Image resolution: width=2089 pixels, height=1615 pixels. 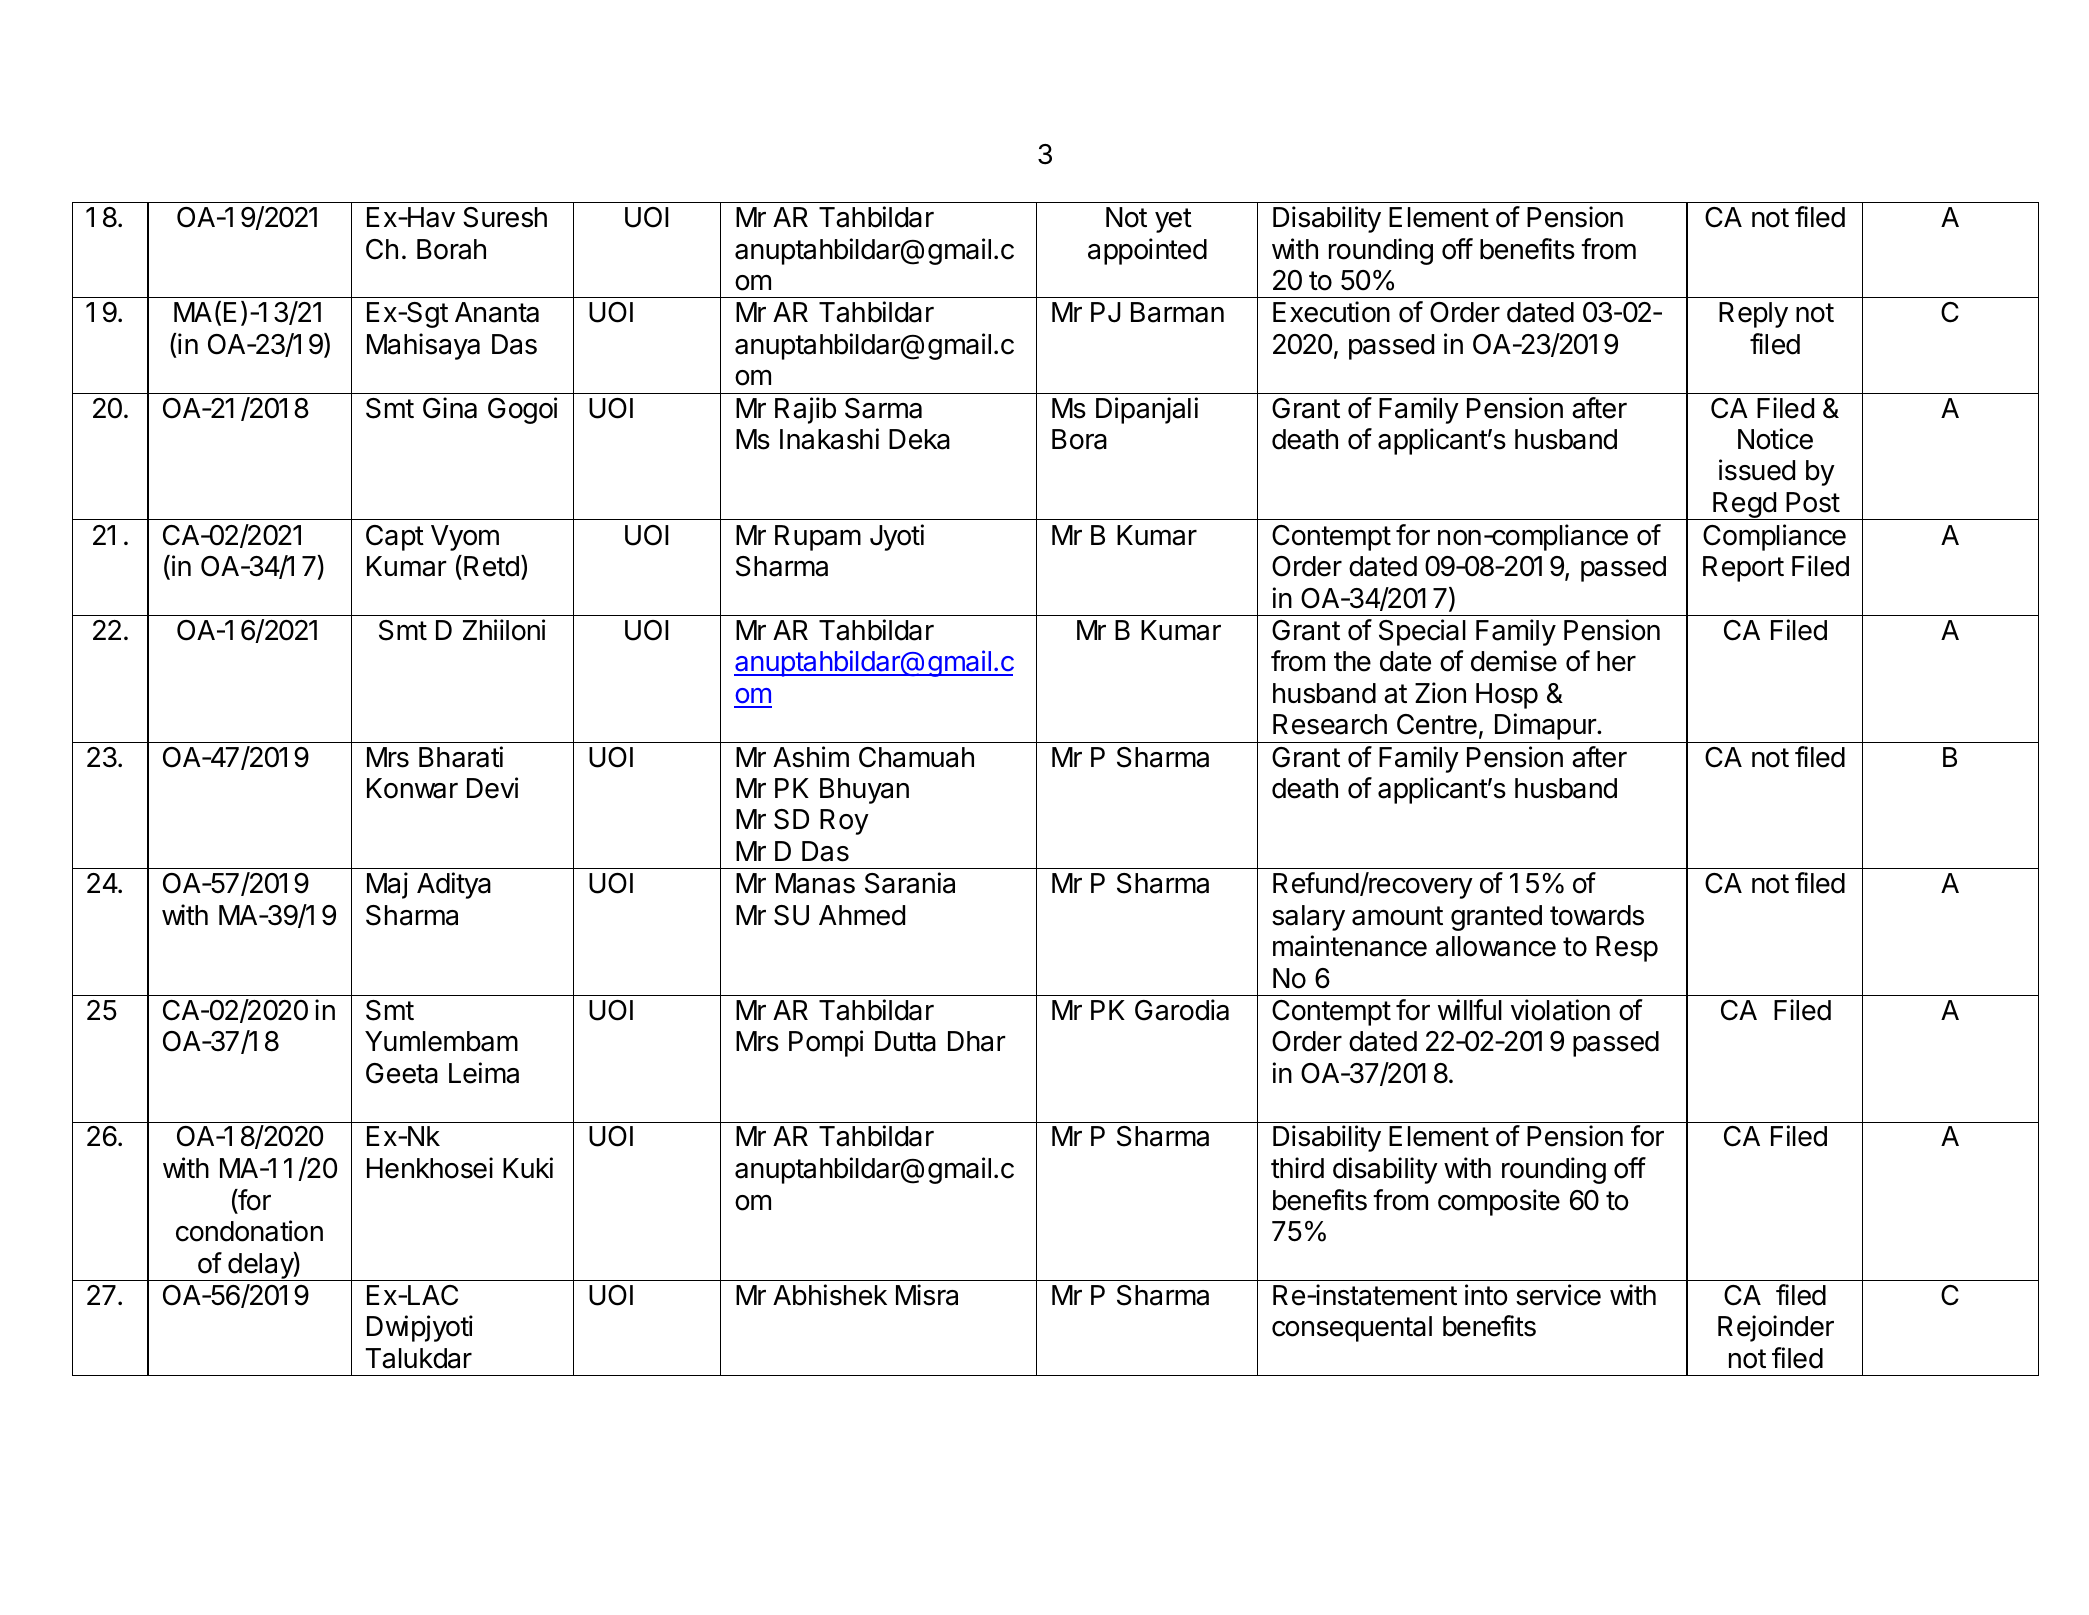 I want to click on appointed, so click(x=1147, y=251).
